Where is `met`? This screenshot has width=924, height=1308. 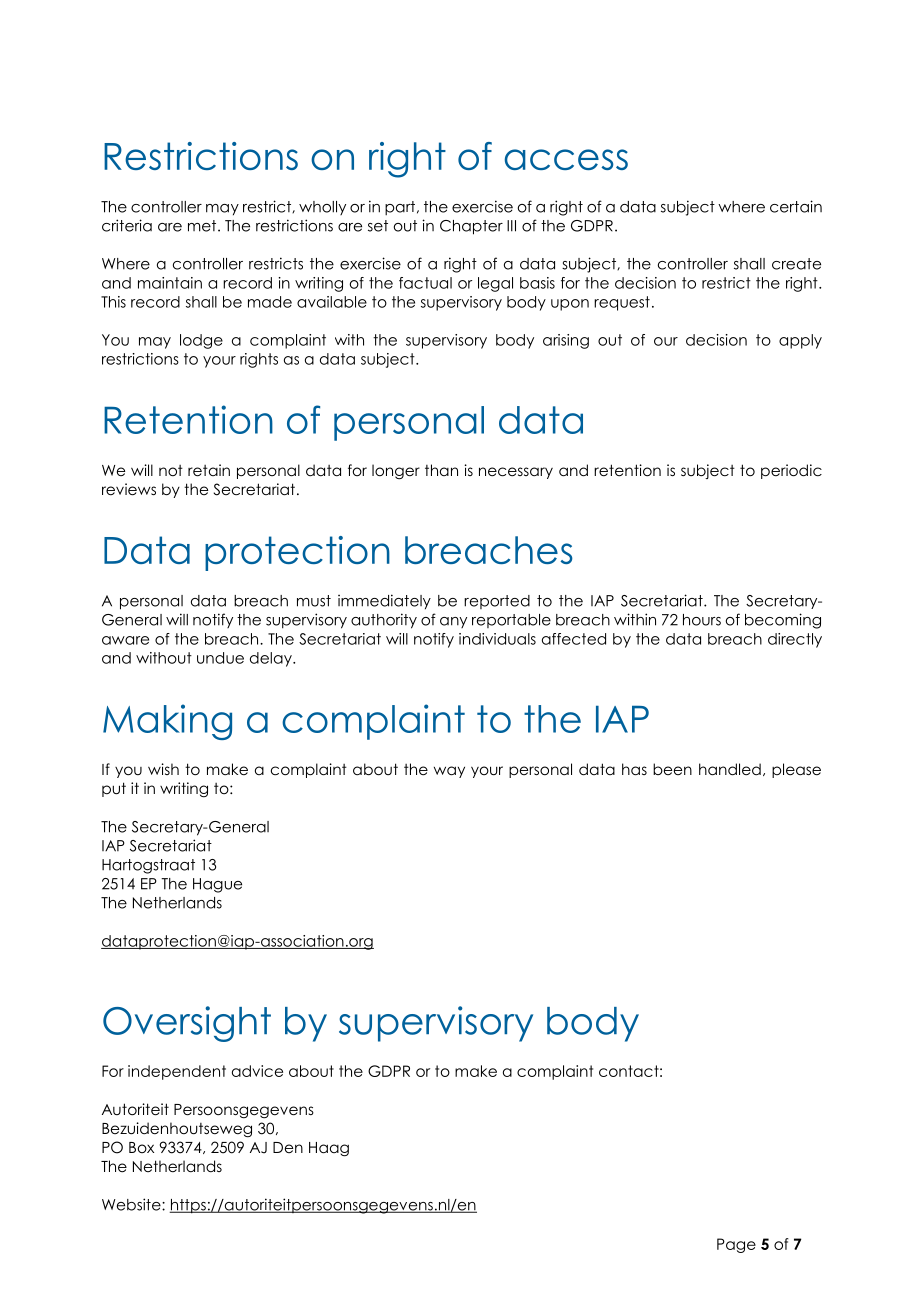 met is located at coordinates (203, 226).
